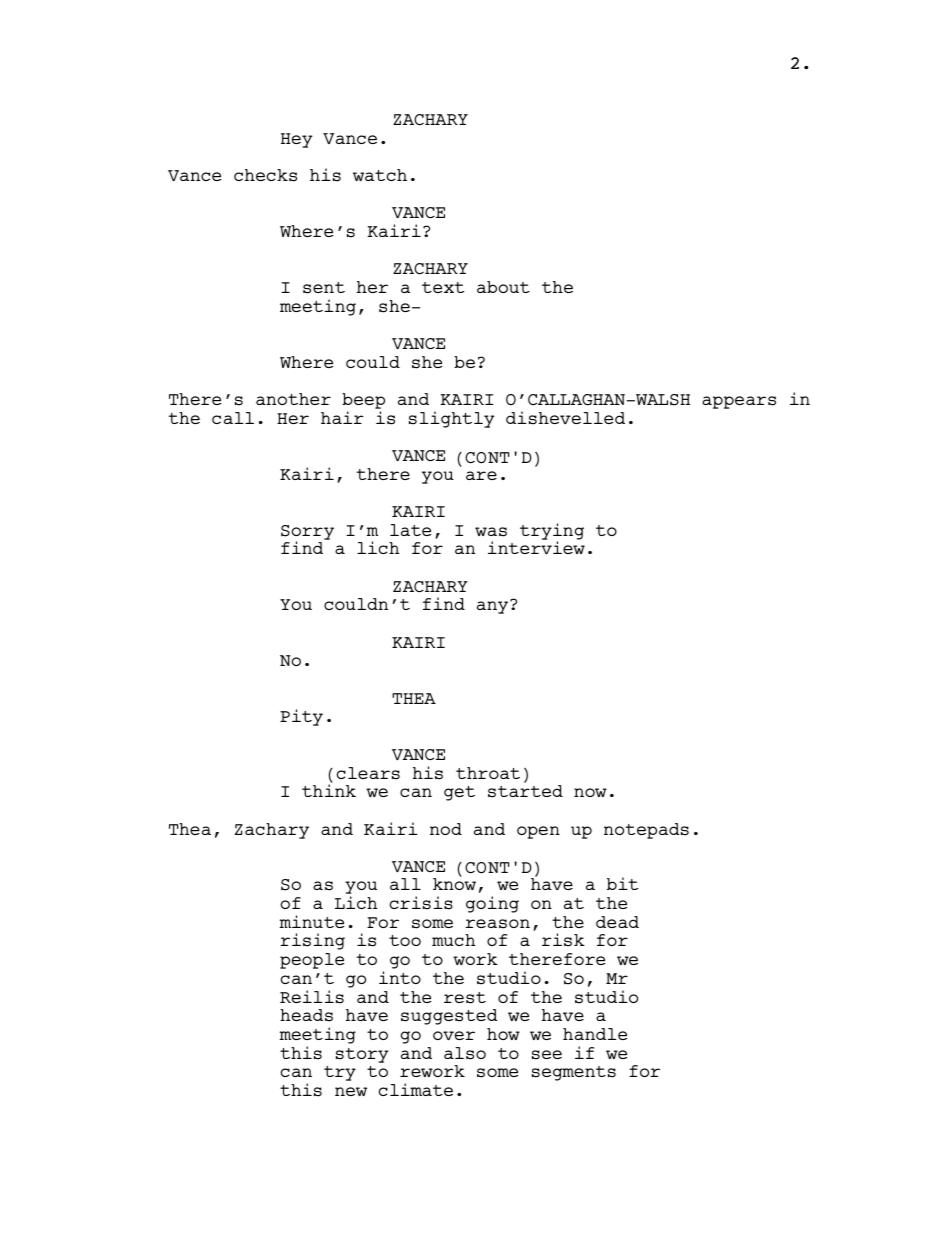 This screenshot has height=1233, width=952. I want to click on new, so click(351, 1091).
